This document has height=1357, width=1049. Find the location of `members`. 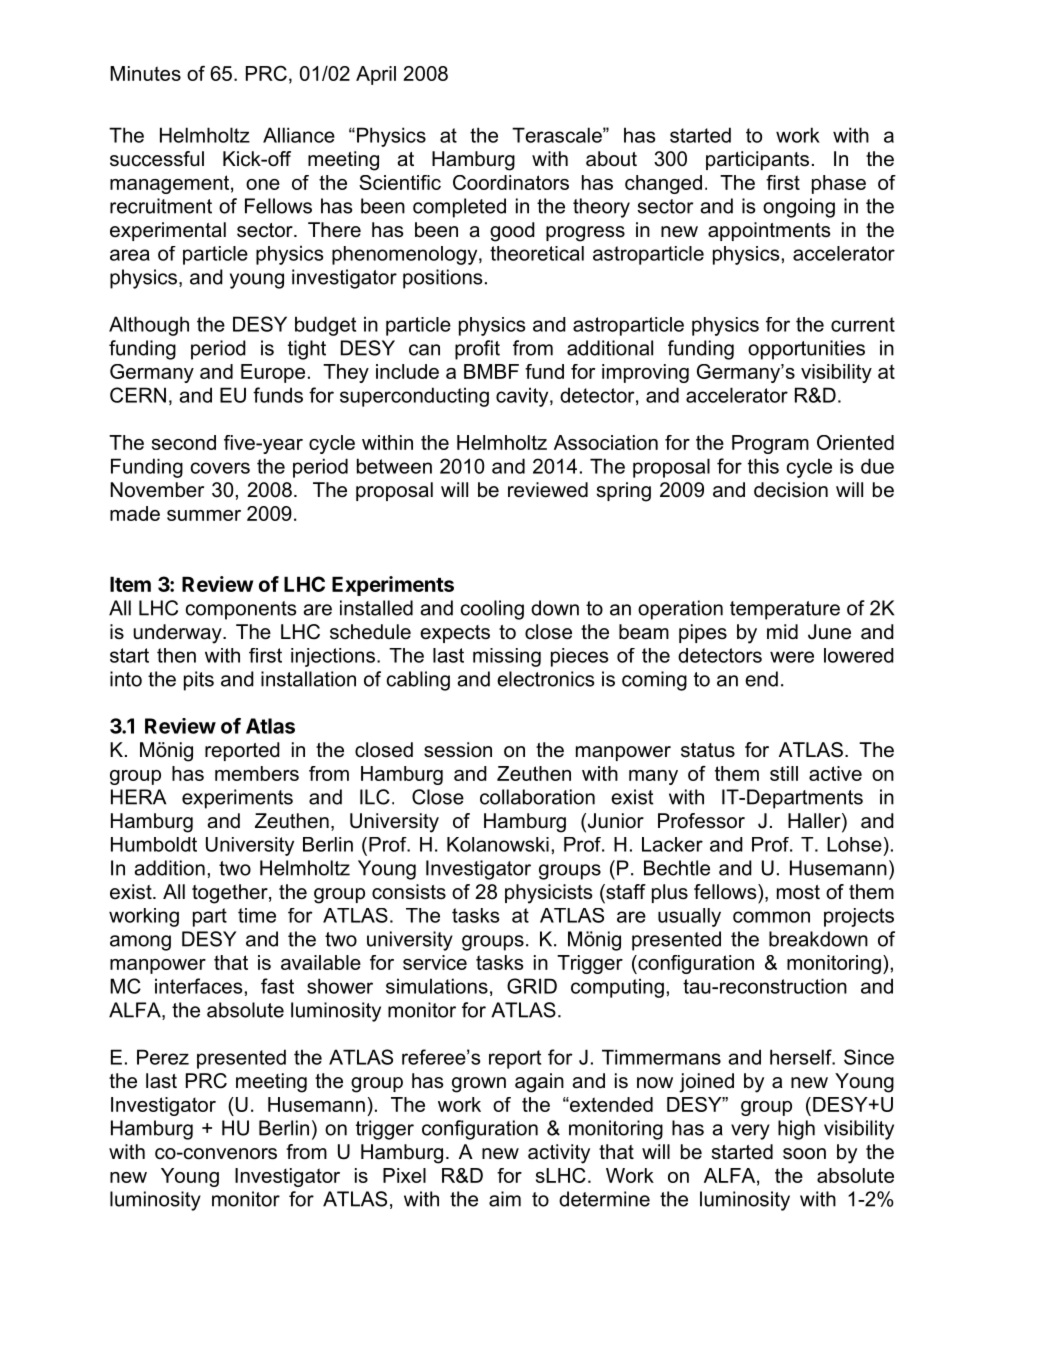

members is located at coordinates (257, 773).
